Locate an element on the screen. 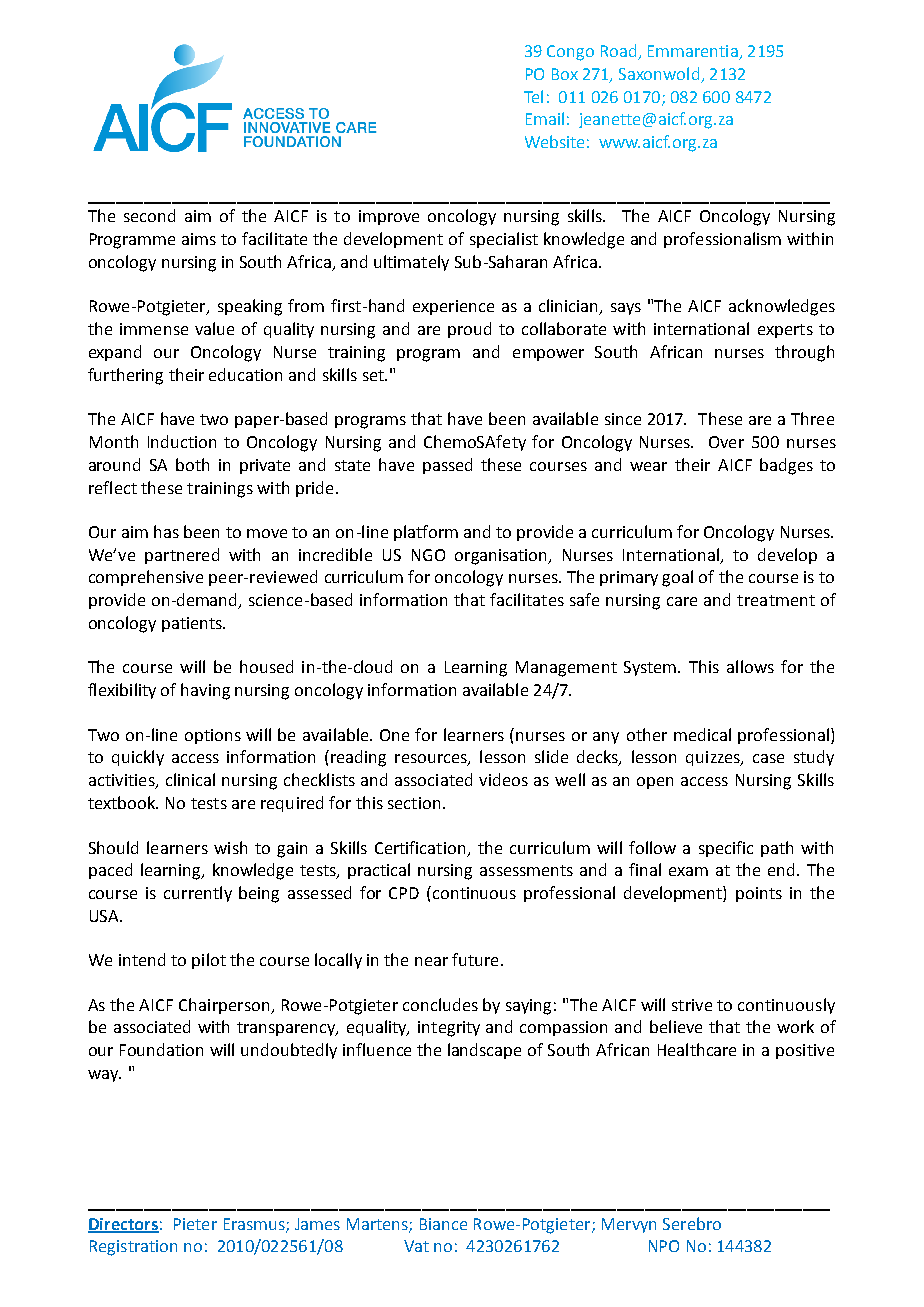 Image resolution: width=924 pixels, height=1307 pixels. second is located at coordinates (149, 215).
